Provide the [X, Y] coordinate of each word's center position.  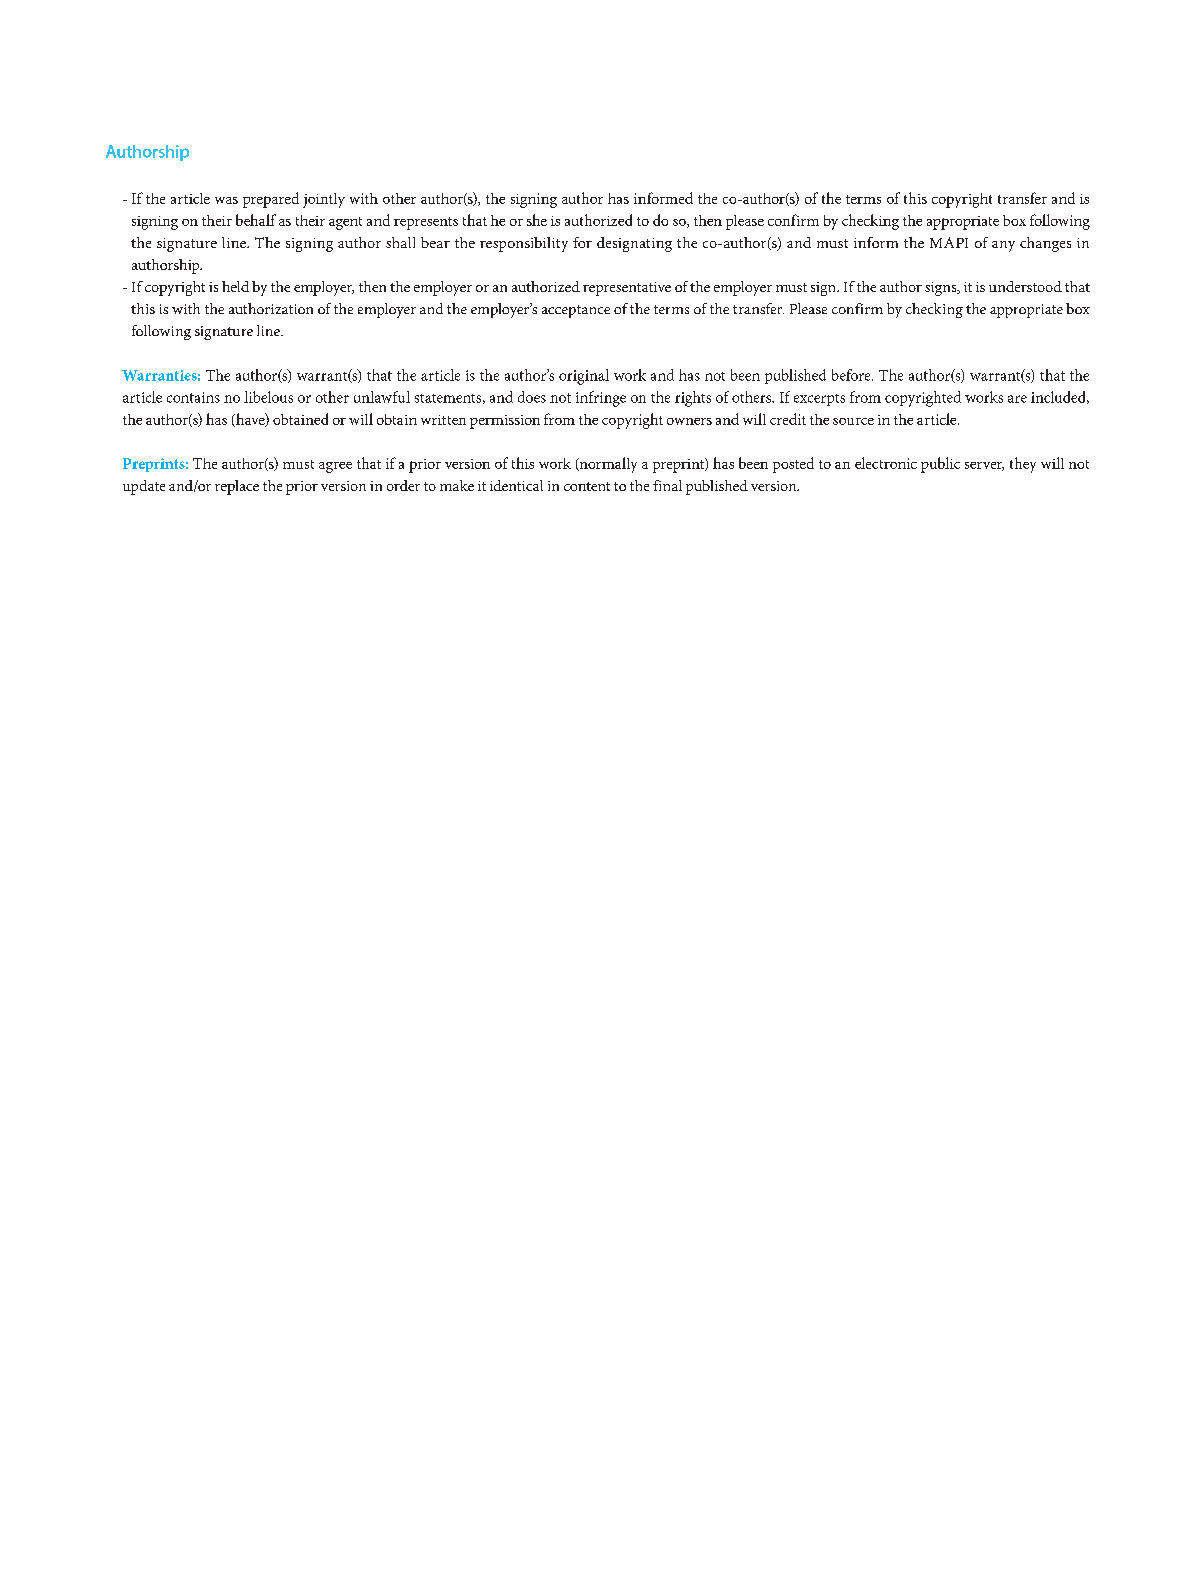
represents [426, 223]
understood [1025, 286]
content [587, 486]
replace [237, 487]
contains [193, 397]
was [226, 200]
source [853, 421]
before [852, 375]
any [1003, 246]
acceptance [576, 311]
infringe [601, 399]
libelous [268, 397]
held [235, 286]
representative [627, 289]
